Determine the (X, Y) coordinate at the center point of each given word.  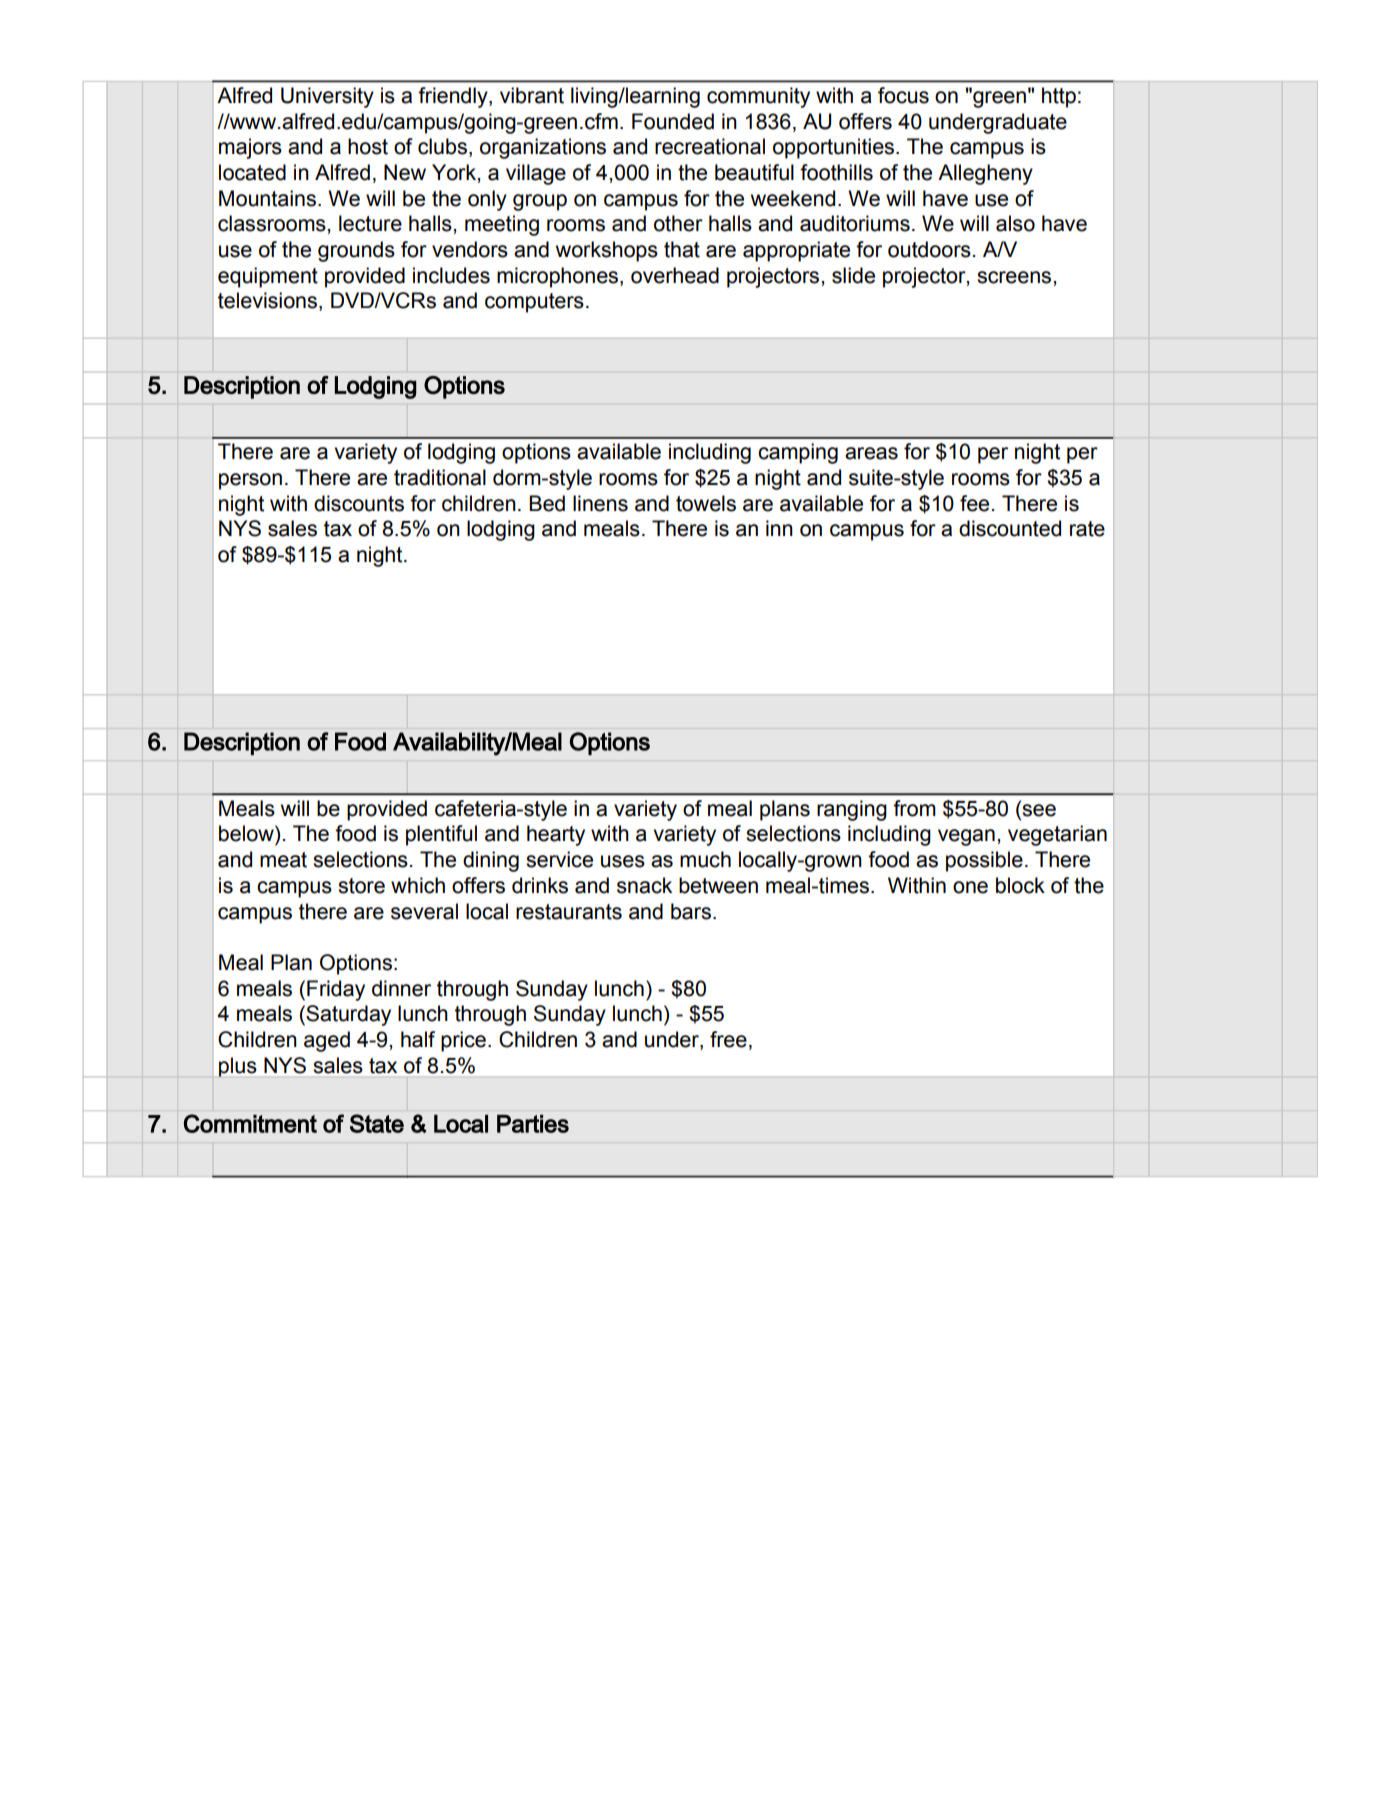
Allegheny (985, 174)
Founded (673, 121)
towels (706, 503)
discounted (1010, 528)
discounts (359, 503)
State (377, 1123)
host (368, 146)
